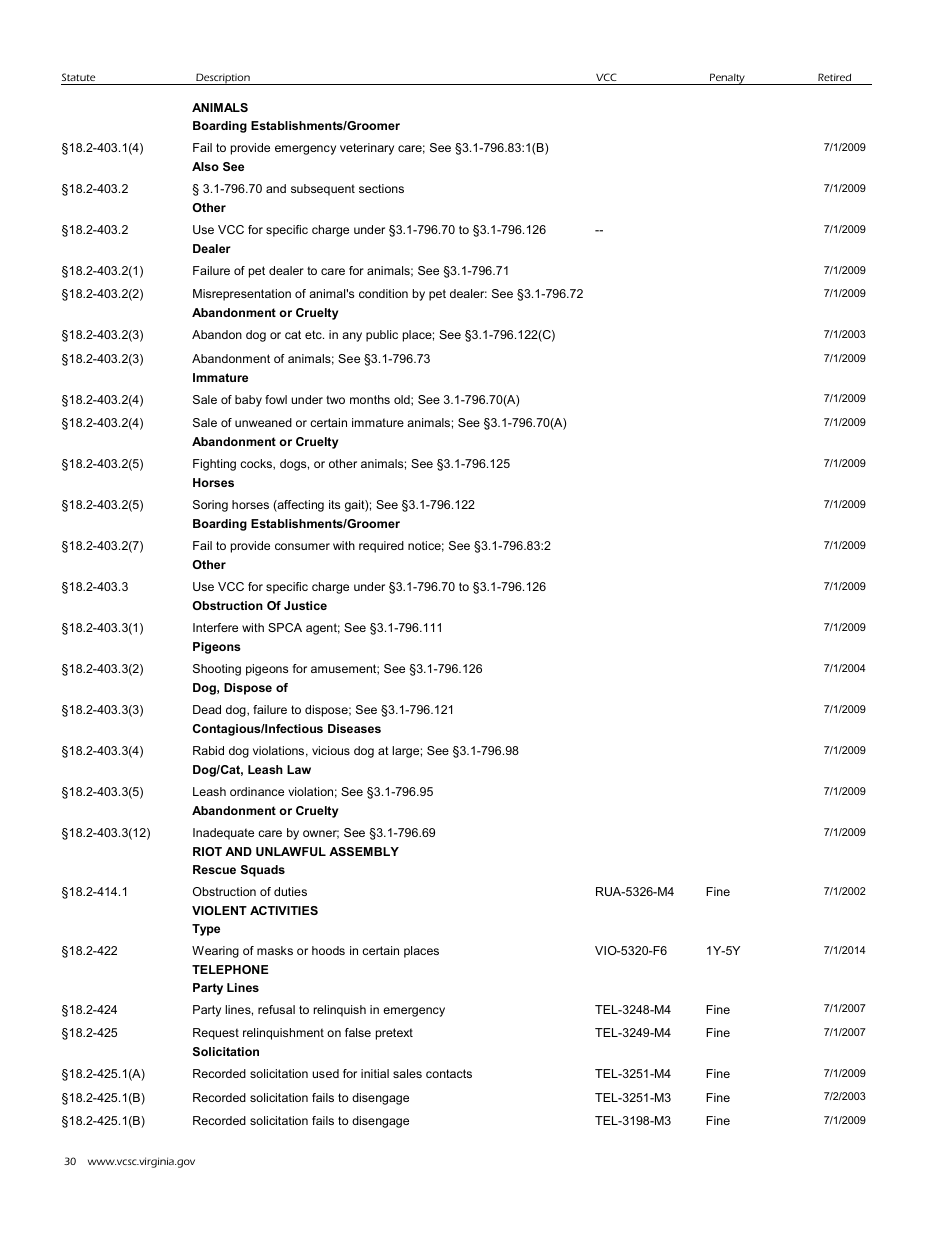 The height and width of the screenshot is (1233, 952). Describe the element at coordinates (334, 504) in the screenshot. I see `its` at that location.
